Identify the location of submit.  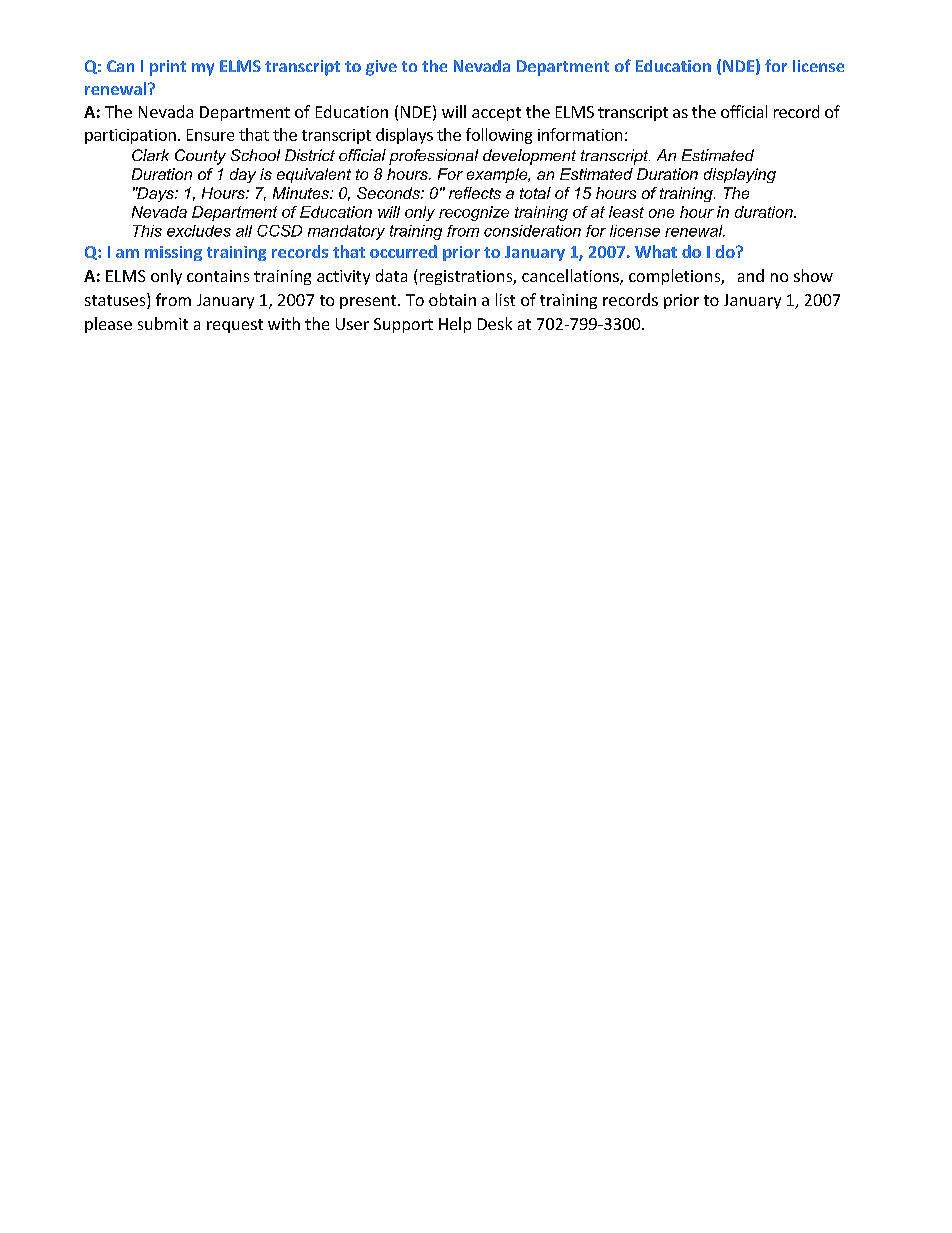
(163, 323).
